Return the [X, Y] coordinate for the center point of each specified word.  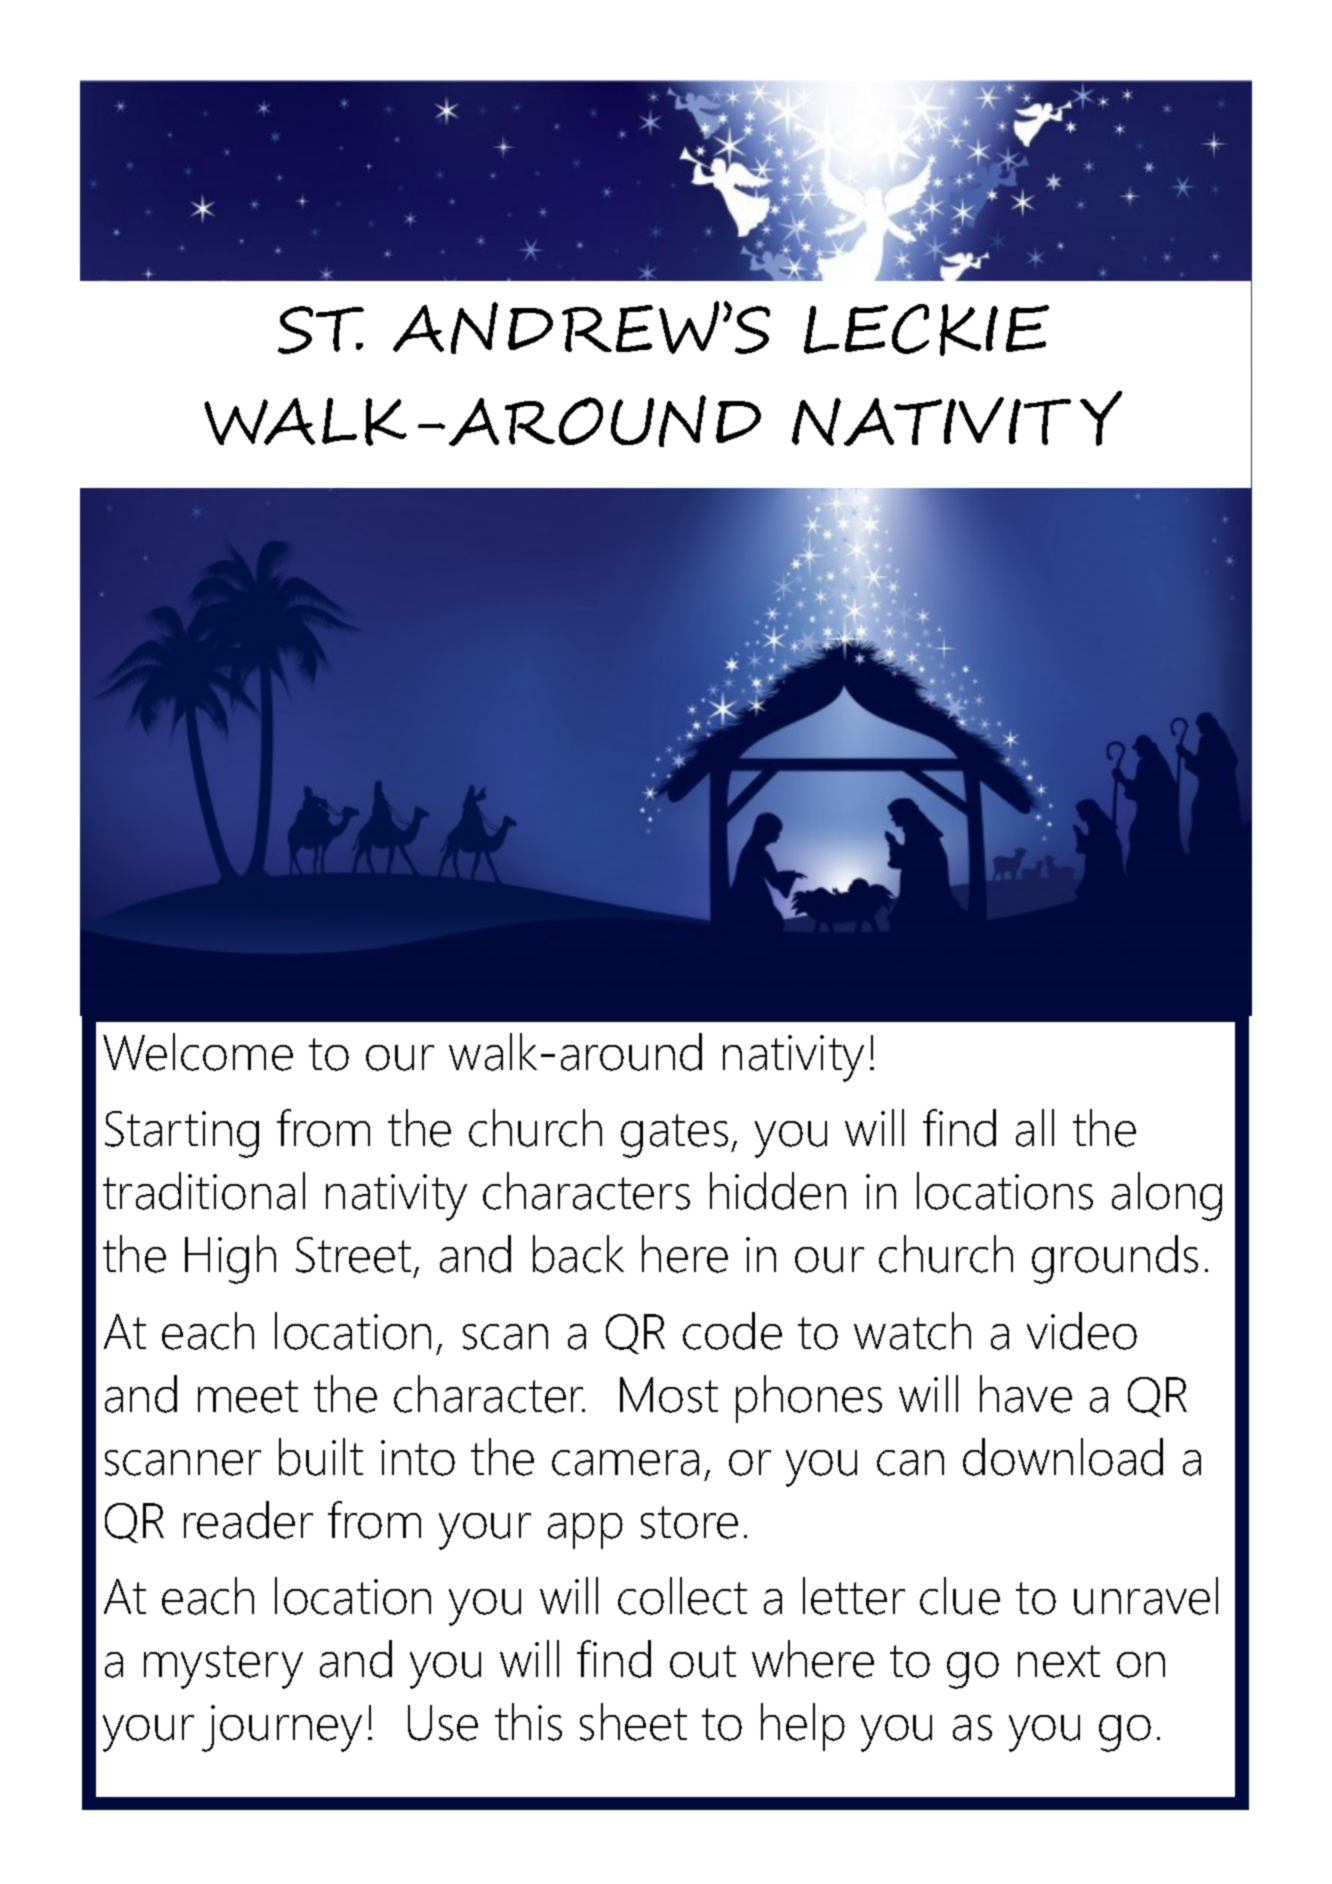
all [1035, 1128]
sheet [633, 1722]
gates [674, 1136]
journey [282, 1728]
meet [248, 1396]
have [1026, 1394]
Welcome [198, 1052]
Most [669, 1395]
